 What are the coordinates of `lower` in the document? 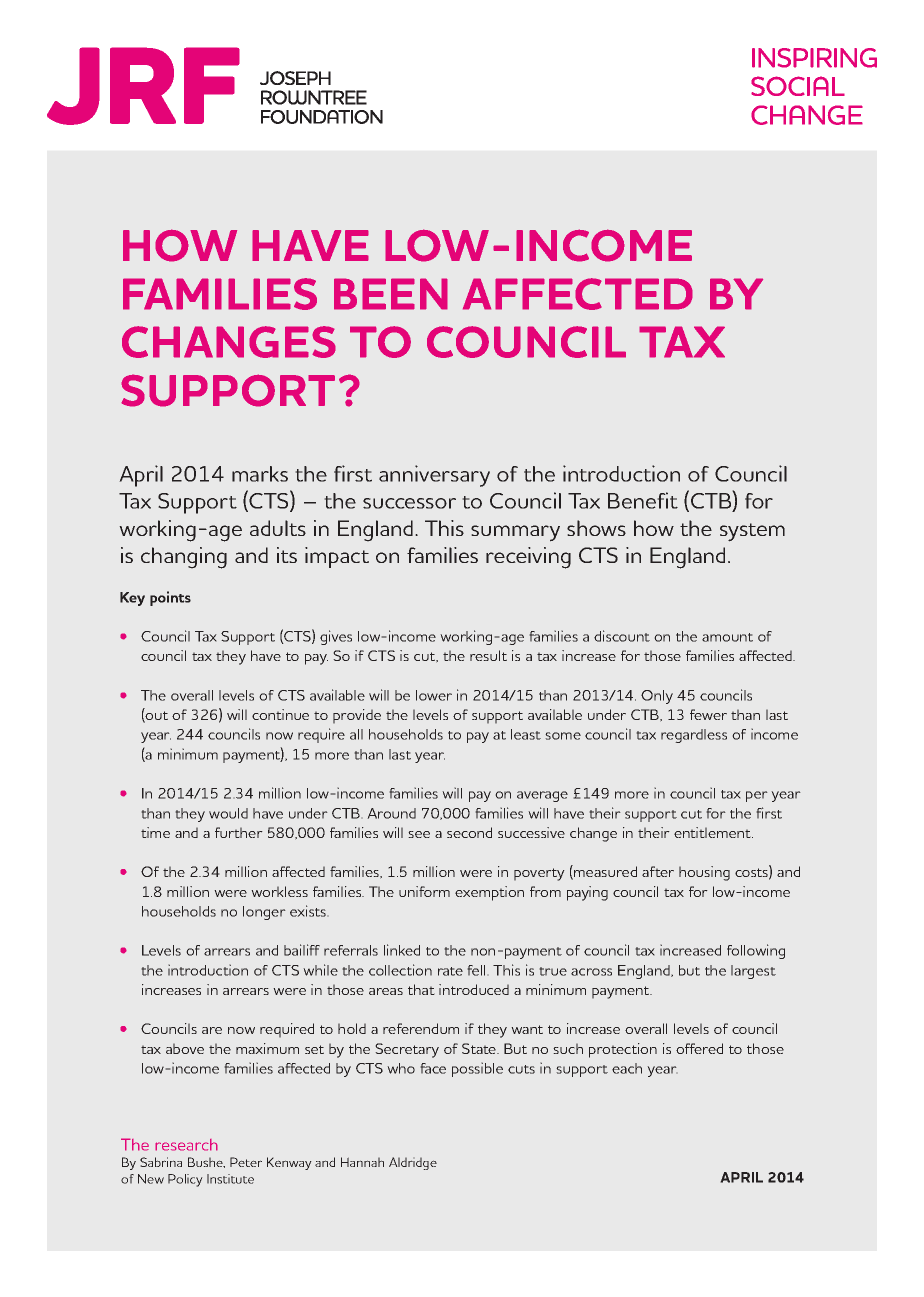 It's located at (434, 695).
